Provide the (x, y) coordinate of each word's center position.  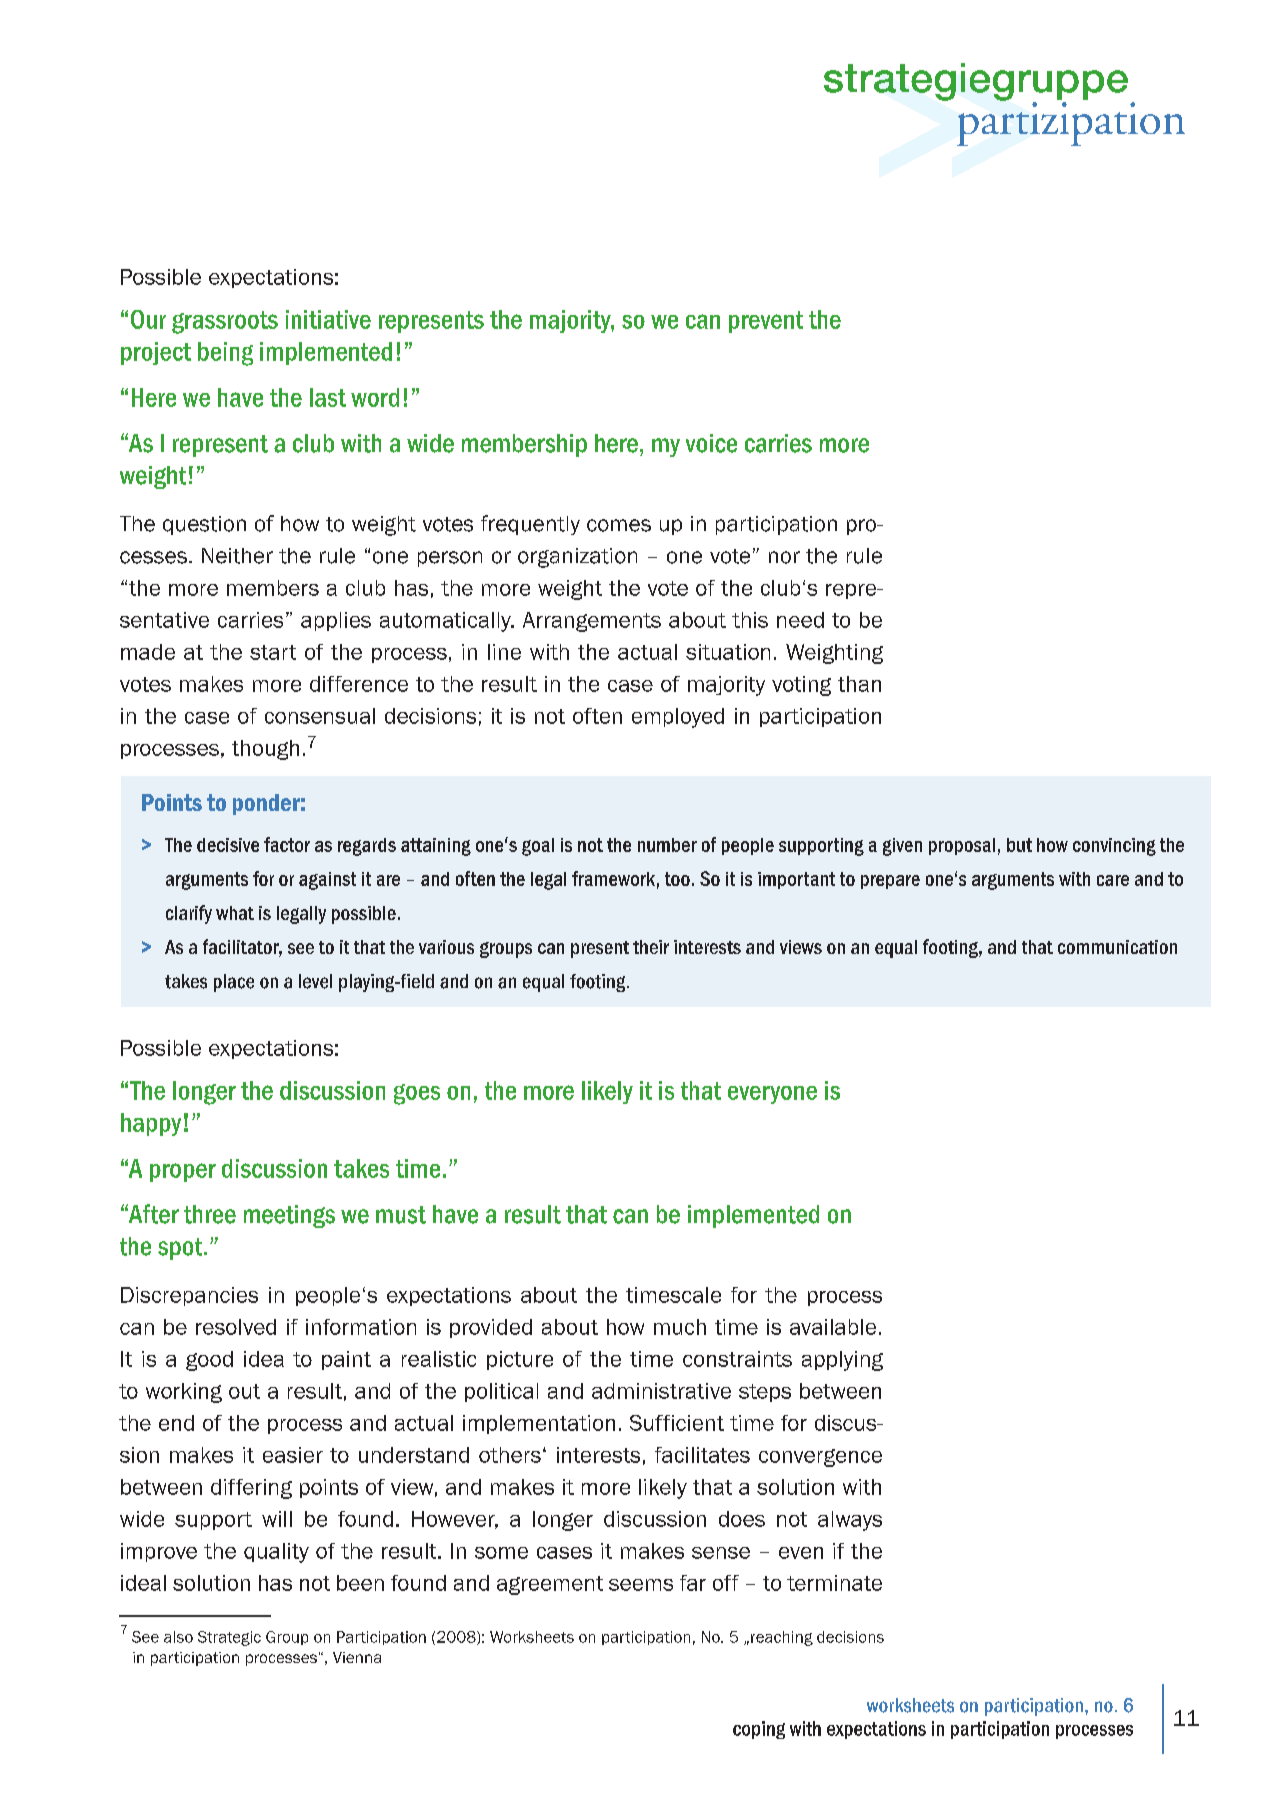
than (859, 684)
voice (711, 443)
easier (293, 1455)
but (1019, 845)
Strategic (229, 1638)
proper (183, 1172)
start (273, 652)
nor (784, 557)
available (833, 1327)
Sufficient (677, 1423)
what (235, 913)
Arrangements (592, 622)
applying (842, 1361)
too (677, 879)
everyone (772, 1095)
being (225, 354)
